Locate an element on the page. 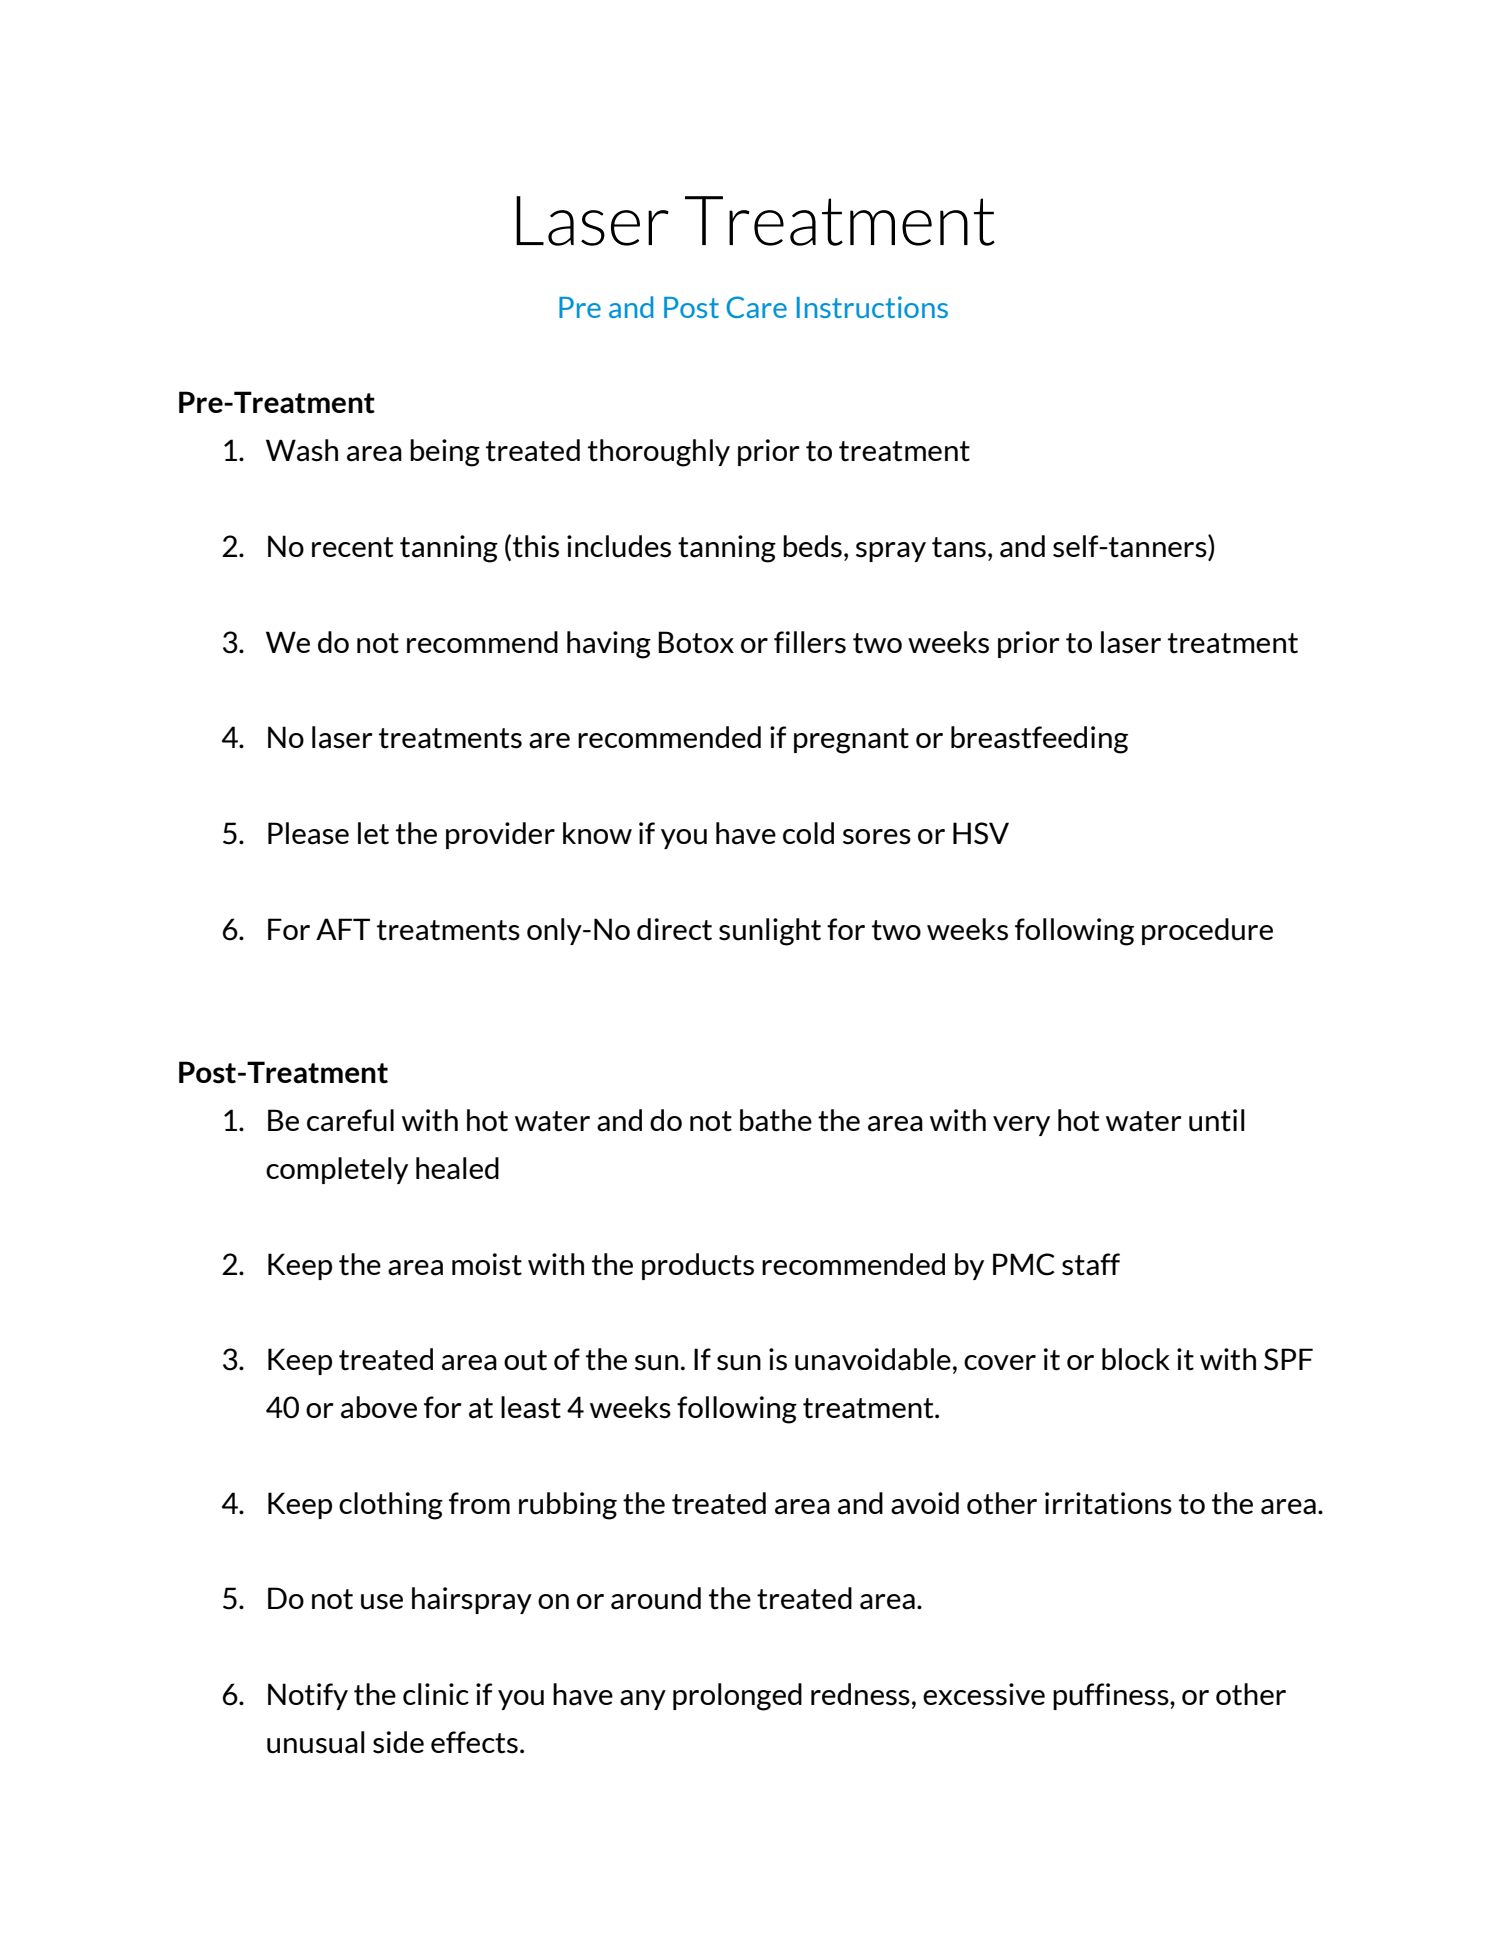 Image resolution: width=1506 pixels, height=1949 pixels. AFT is located at coordinates (343, 929).
